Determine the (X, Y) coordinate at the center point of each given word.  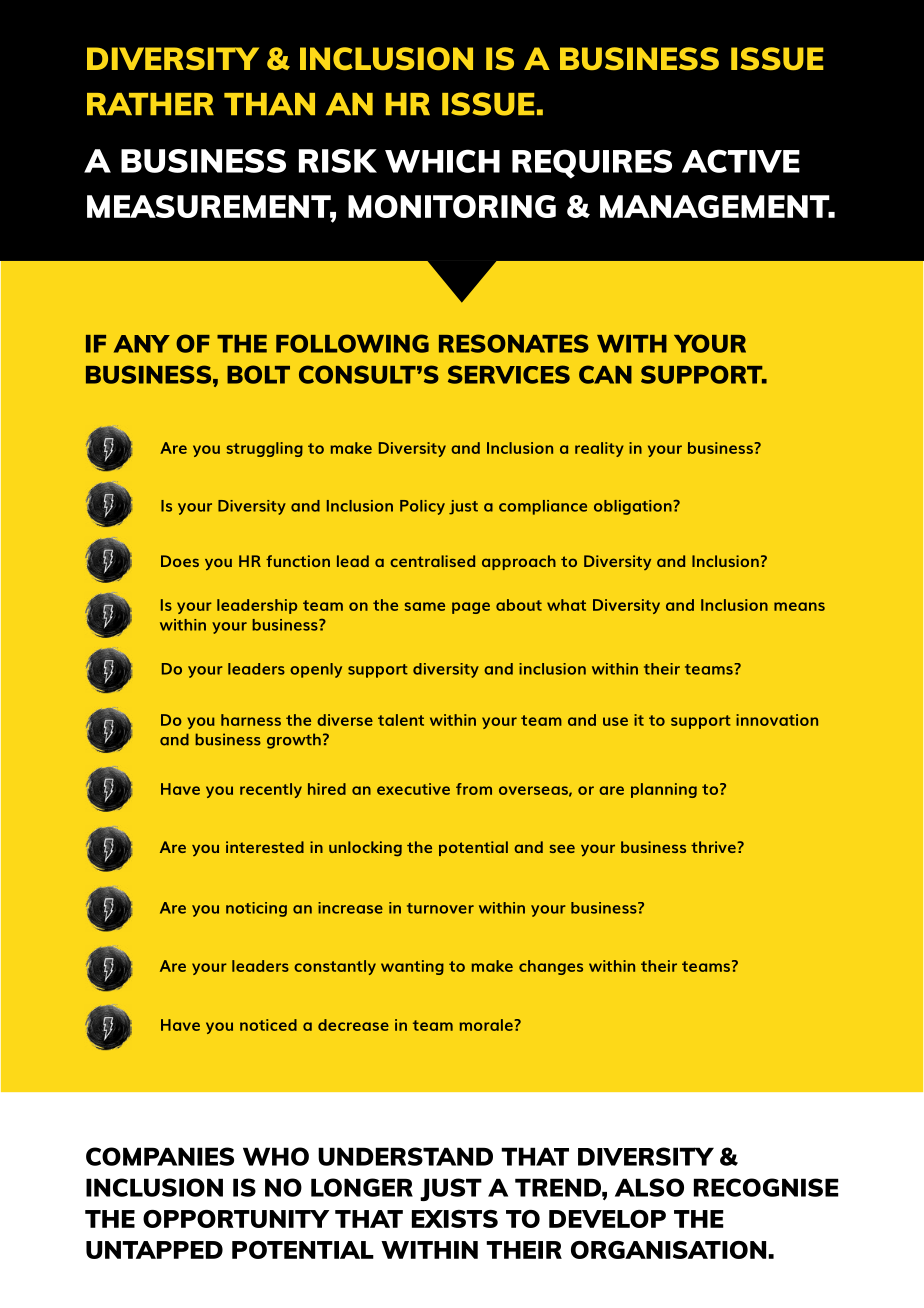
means (799, 606)
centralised (432, 561)
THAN (269, 104)
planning (664, 790)
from (474, 789)
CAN (605, 374)
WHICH (442, 161)
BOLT (258, 374)
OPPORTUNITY (236, 1219)
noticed (268, 1025)
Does (180, 561)
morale (487, 1025)
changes (551, 967)
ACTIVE (741, 161)
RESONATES (514, 343)
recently (271, 790)
